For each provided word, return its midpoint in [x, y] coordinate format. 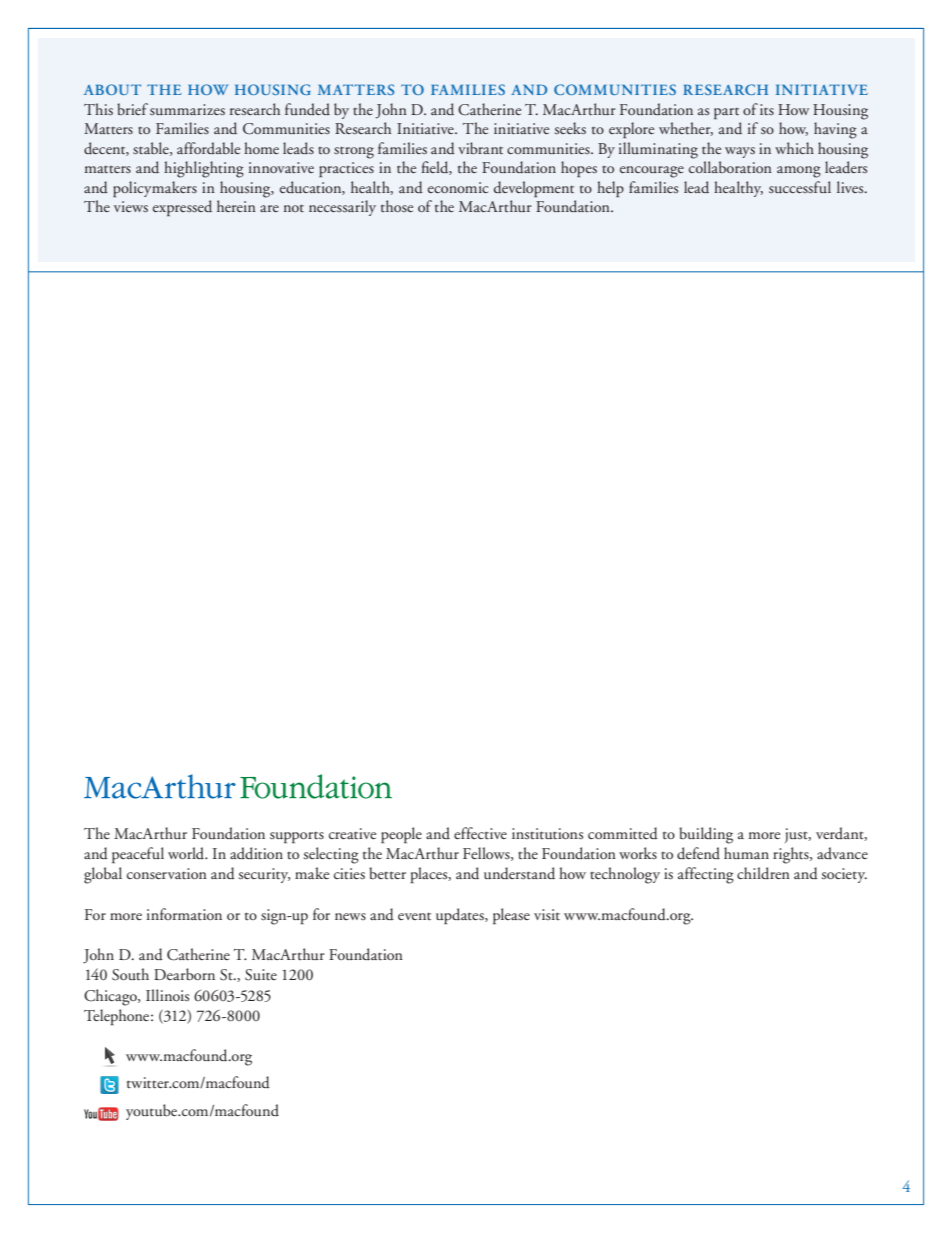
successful [800, 187]
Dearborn [184, 974]
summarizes [187, 109]
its [767, 109]
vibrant [480, 148]
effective [480, 833]
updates [461, 916]
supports [297, 837]
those [397, 206]
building [706, 835]
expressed [182, 208]
